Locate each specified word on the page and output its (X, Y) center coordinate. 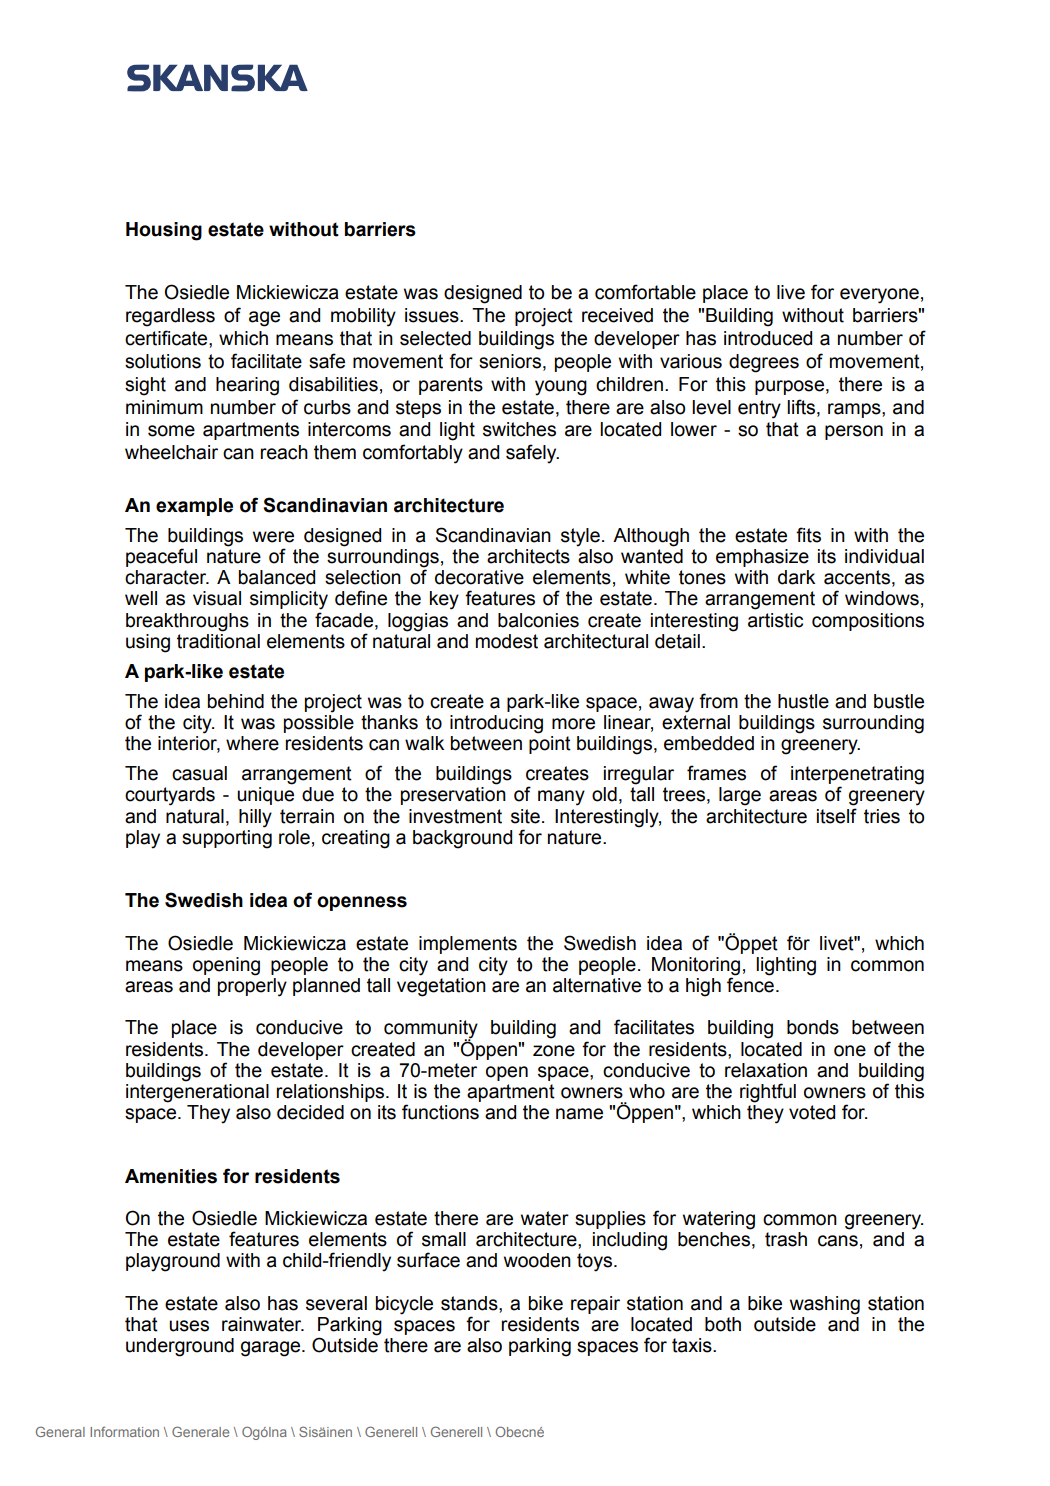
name (579, 1114)
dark (796, 577)
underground (180, 1347)
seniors (510, 361)
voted (812, 1112)
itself (837, 816)
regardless (170, 317)
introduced (768, 338)
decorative (479, 577)
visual (217, 598)
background (462, 839)
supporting (227, 838)
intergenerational (197, 1092)
